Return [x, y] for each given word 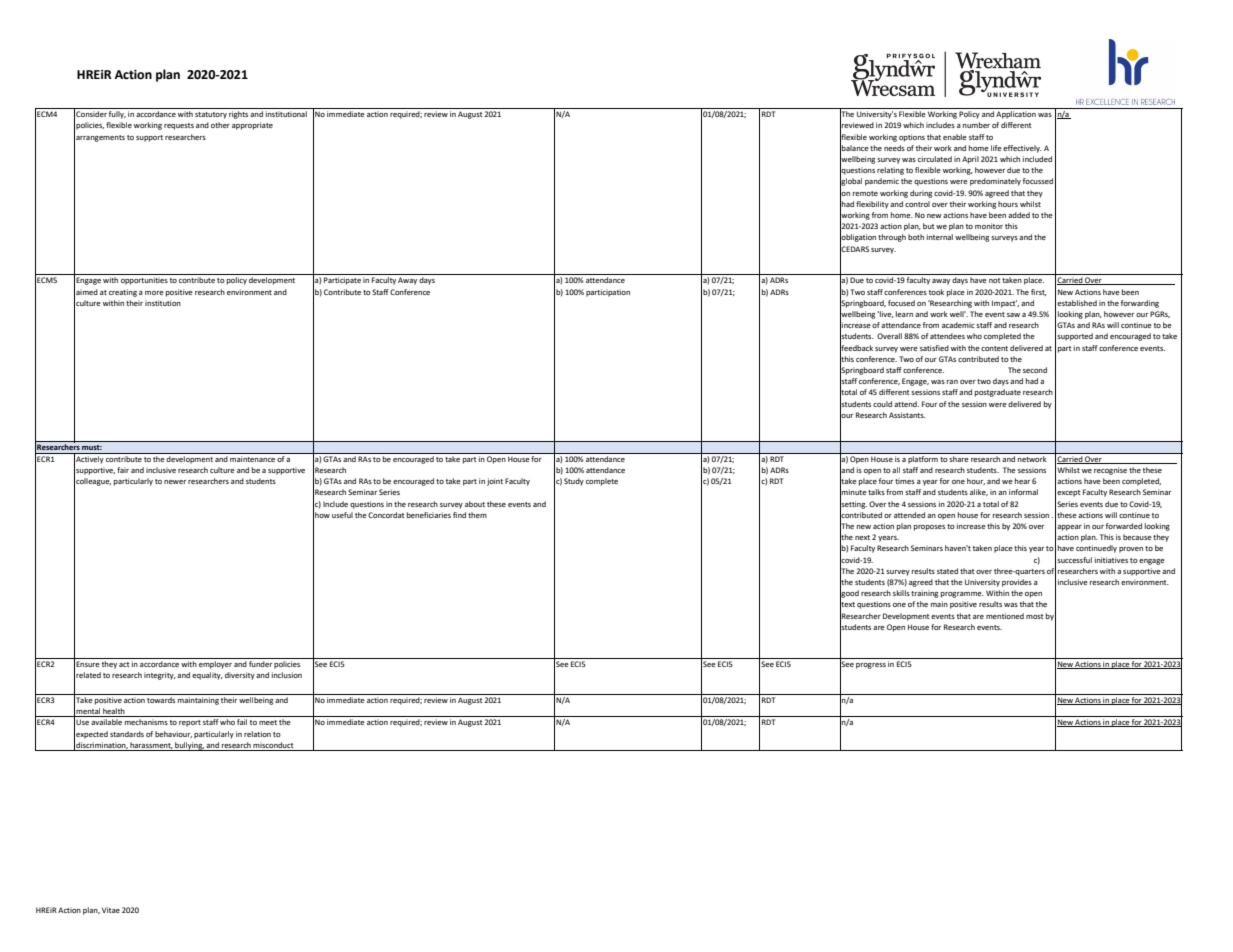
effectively [1022, 149]
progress [871, 666]
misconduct [273, 745]
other [220, 125]
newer [175, 482]
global [851, 182]
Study [574, 482]
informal [1023, 492]
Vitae [111, 910]
